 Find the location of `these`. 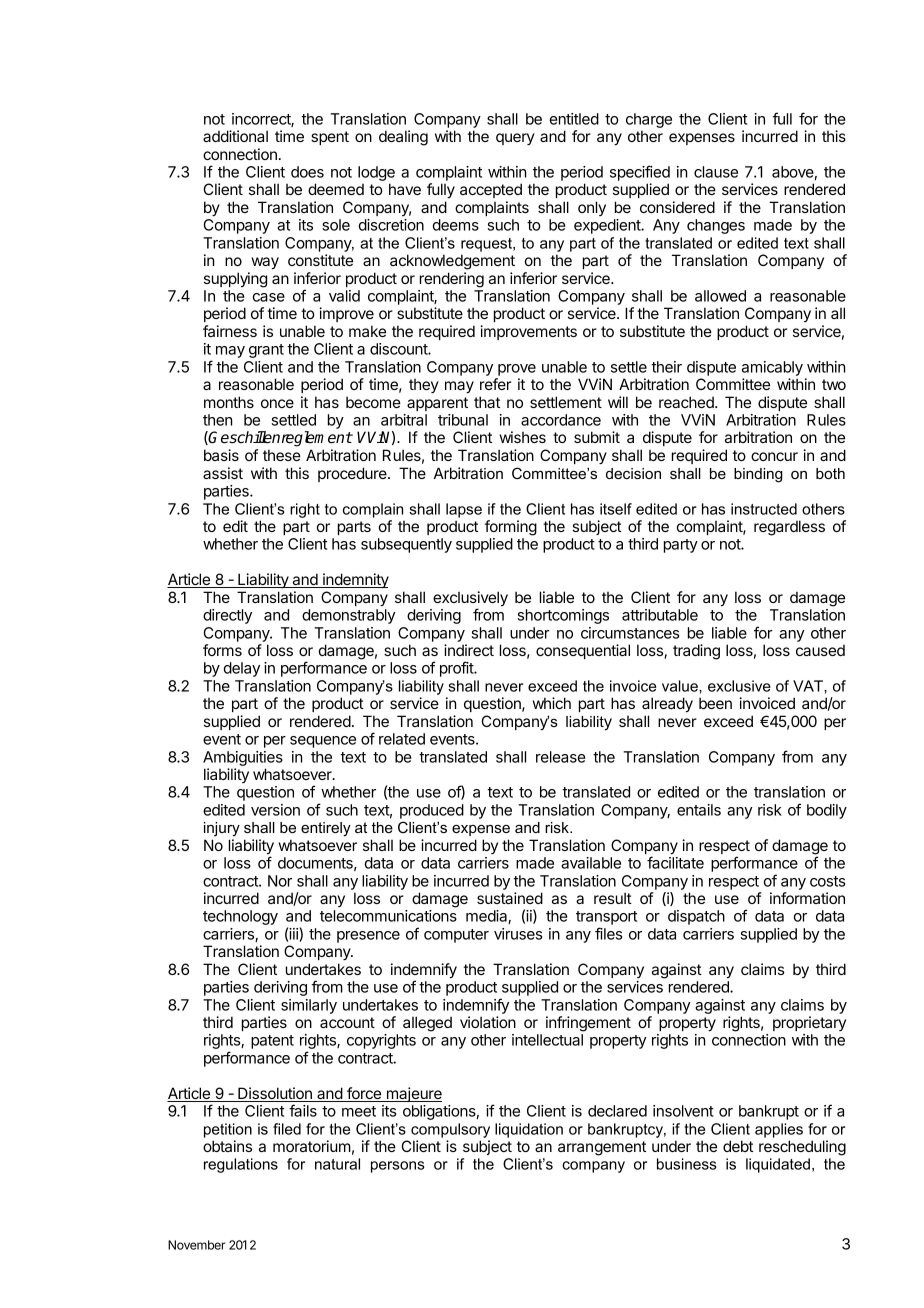

these is located at coordinates (282, 455).
